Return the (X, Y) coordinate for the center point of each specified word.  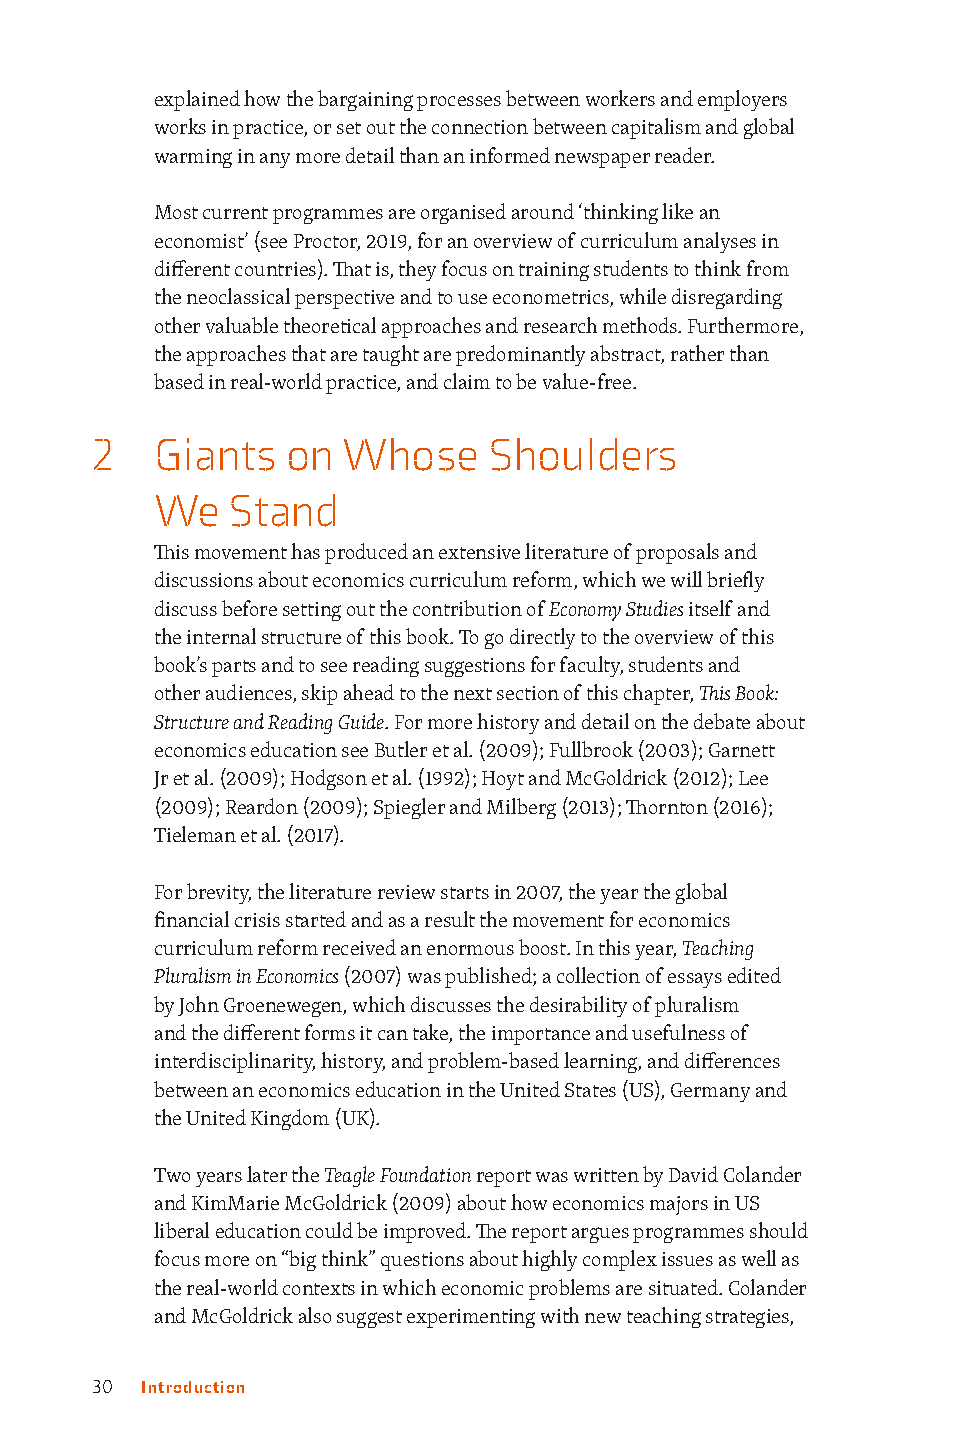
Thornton (667, 807)
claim (467, 381)
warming (193, 158)
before (249, 608)
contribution (467, 608)
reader (684, 155)
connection (480, 127)
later (267, 1174)
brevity (219, 893)
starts (465, 893)
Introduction (193, 1387)
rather (697, 353)
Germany (710, 1092)
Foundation (425, 1174)
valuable (242, 325)
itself (711, 608)
